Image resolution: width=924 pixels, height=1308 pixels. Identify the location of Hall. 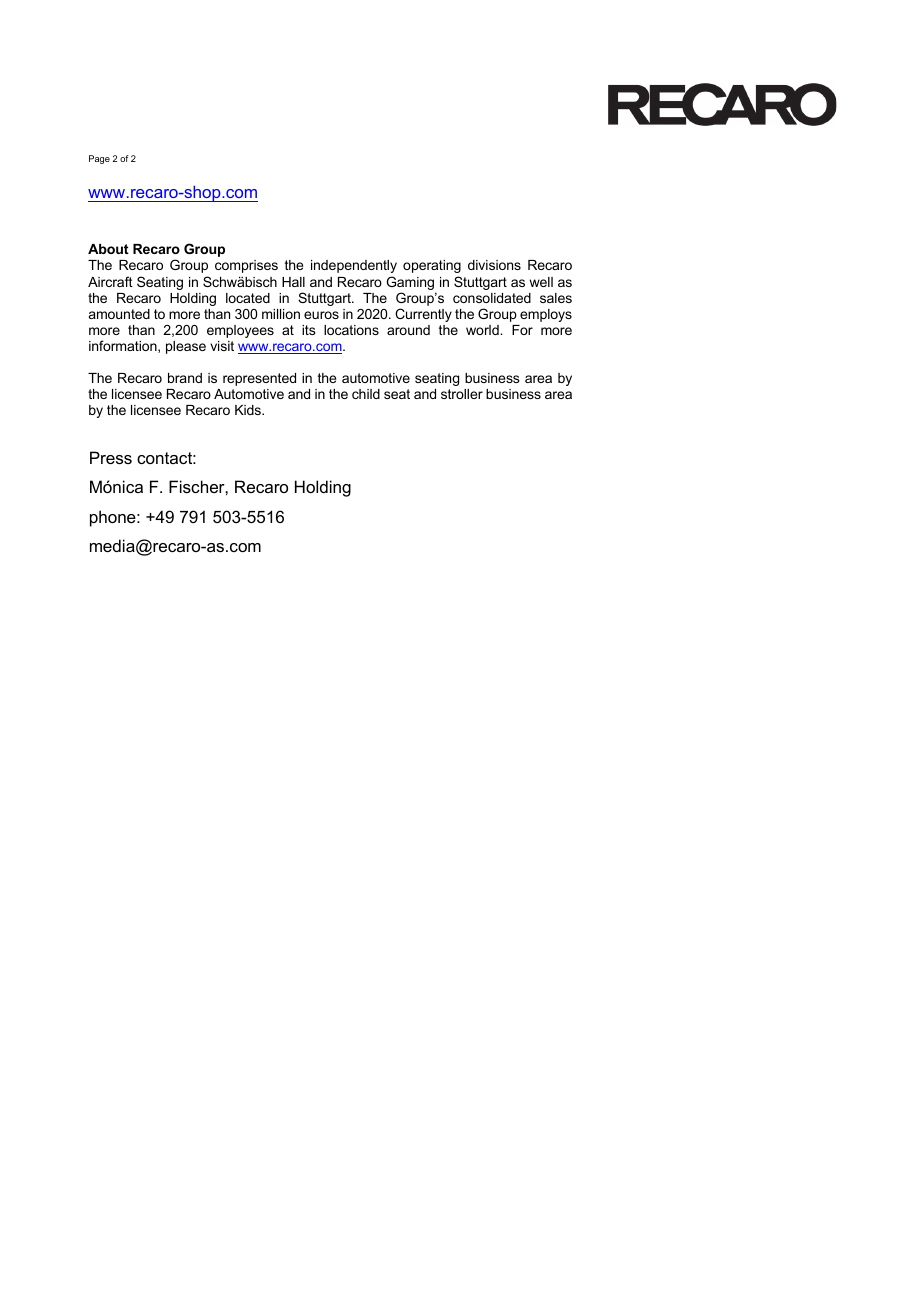
(293, 282).
